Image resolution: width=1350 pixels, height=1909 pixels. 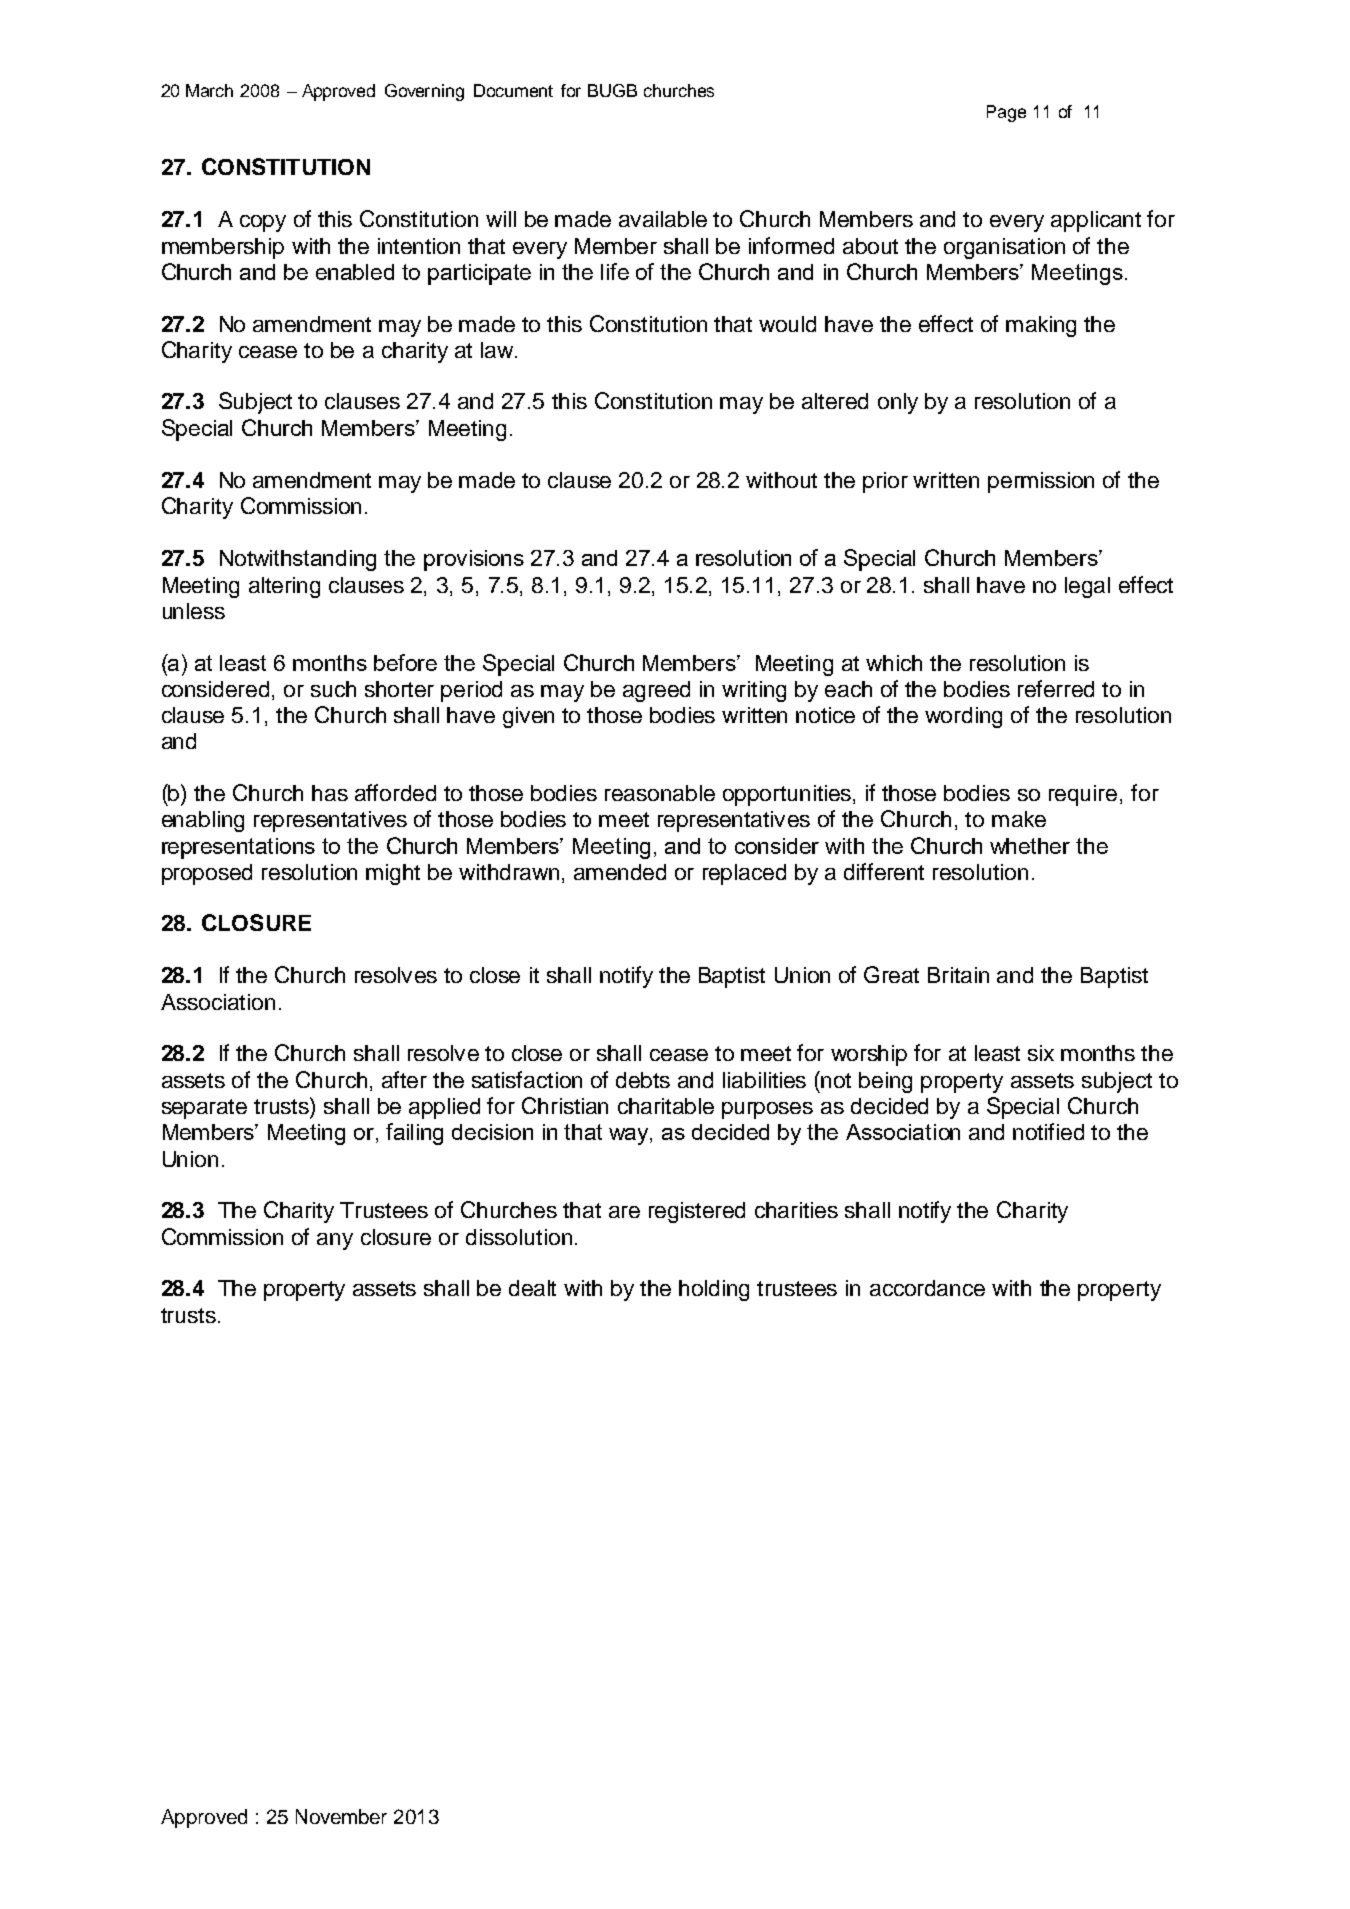 I want to click on copy, so click(x=263, y=223).
